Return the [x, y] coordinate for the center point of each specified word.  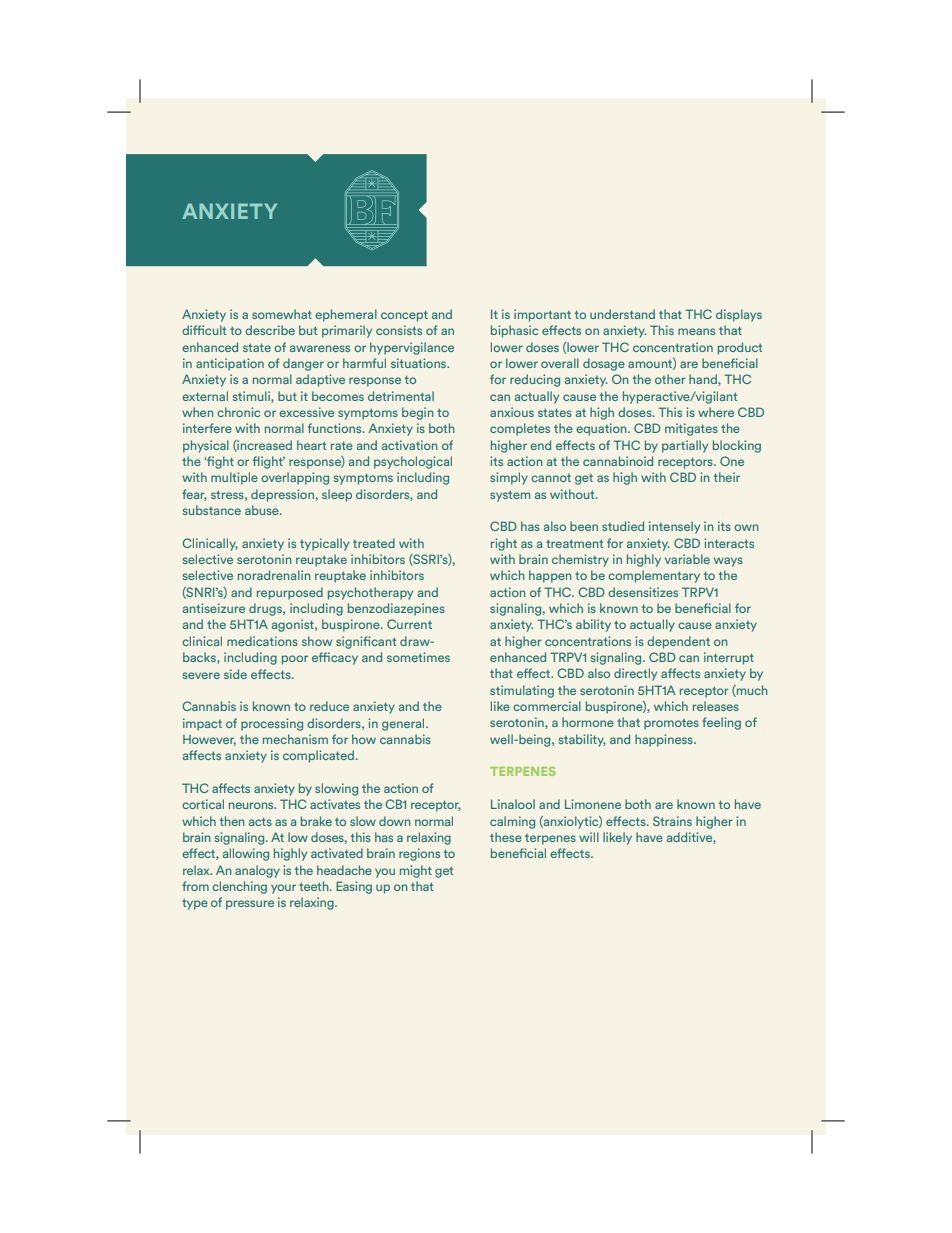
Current [409, 624]
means [696, 331]
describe [270, 330]
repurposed [290, 593]
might [416, 871]
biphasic [514, 331]
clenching [239, 887]
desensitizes [643, 592]
